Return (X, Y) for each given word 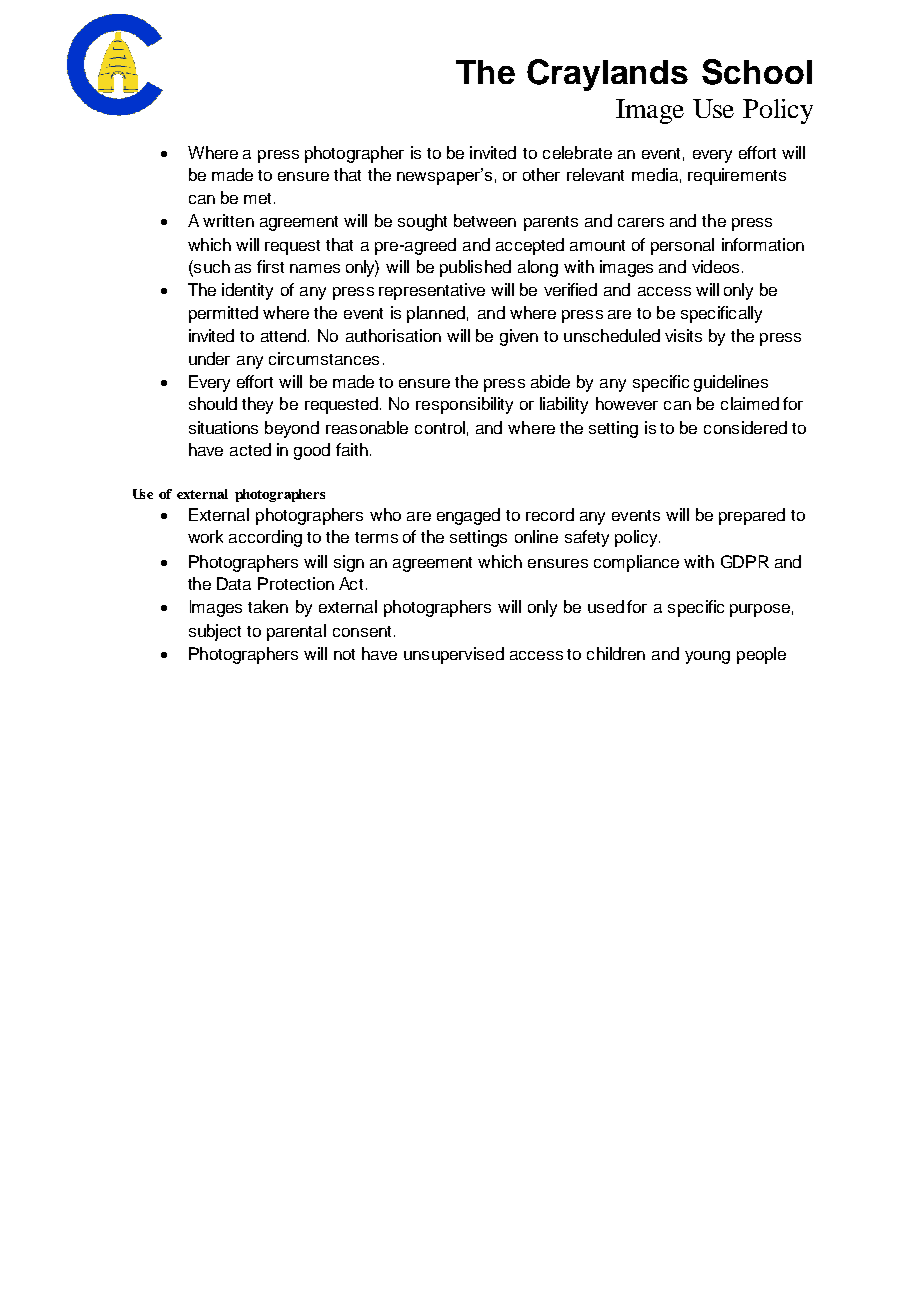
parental (296, 632)
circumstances (324, 358)
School (757, 72)
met (259, 198)
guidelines (731, 383)
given (519, 337)
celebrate (577, 152)
